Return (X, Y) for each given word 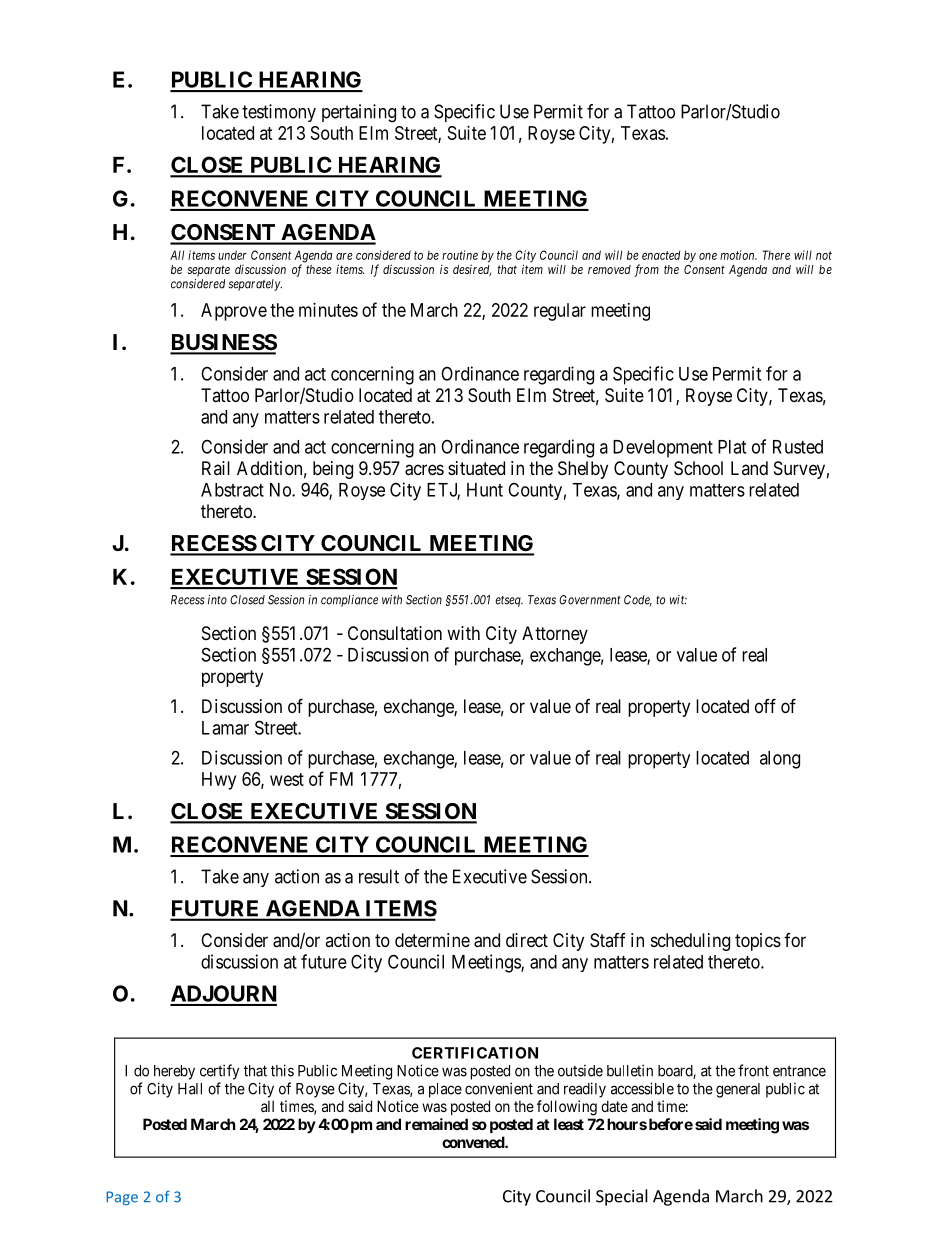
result (379, 876)
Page (122, 1198)
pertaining (359, 113)
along (780, 760)
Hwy (219, 781)
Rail (216, 468)
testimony (279, 113)
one (708, 256)
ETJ (442, 491)
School (698, 468)
